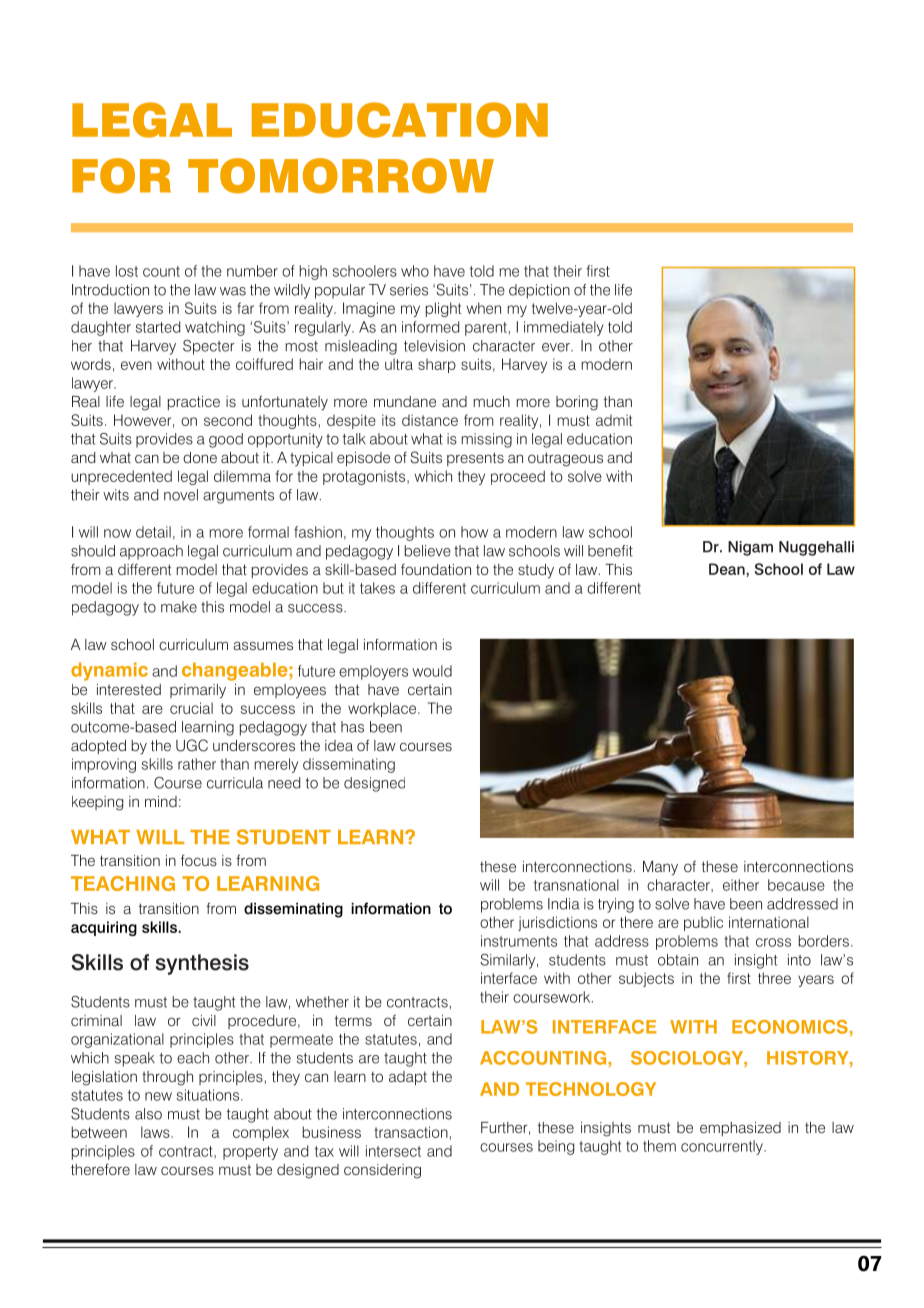 The height and width of the image is (1308, 924). I want to click on laws, so click(156, 1132).
